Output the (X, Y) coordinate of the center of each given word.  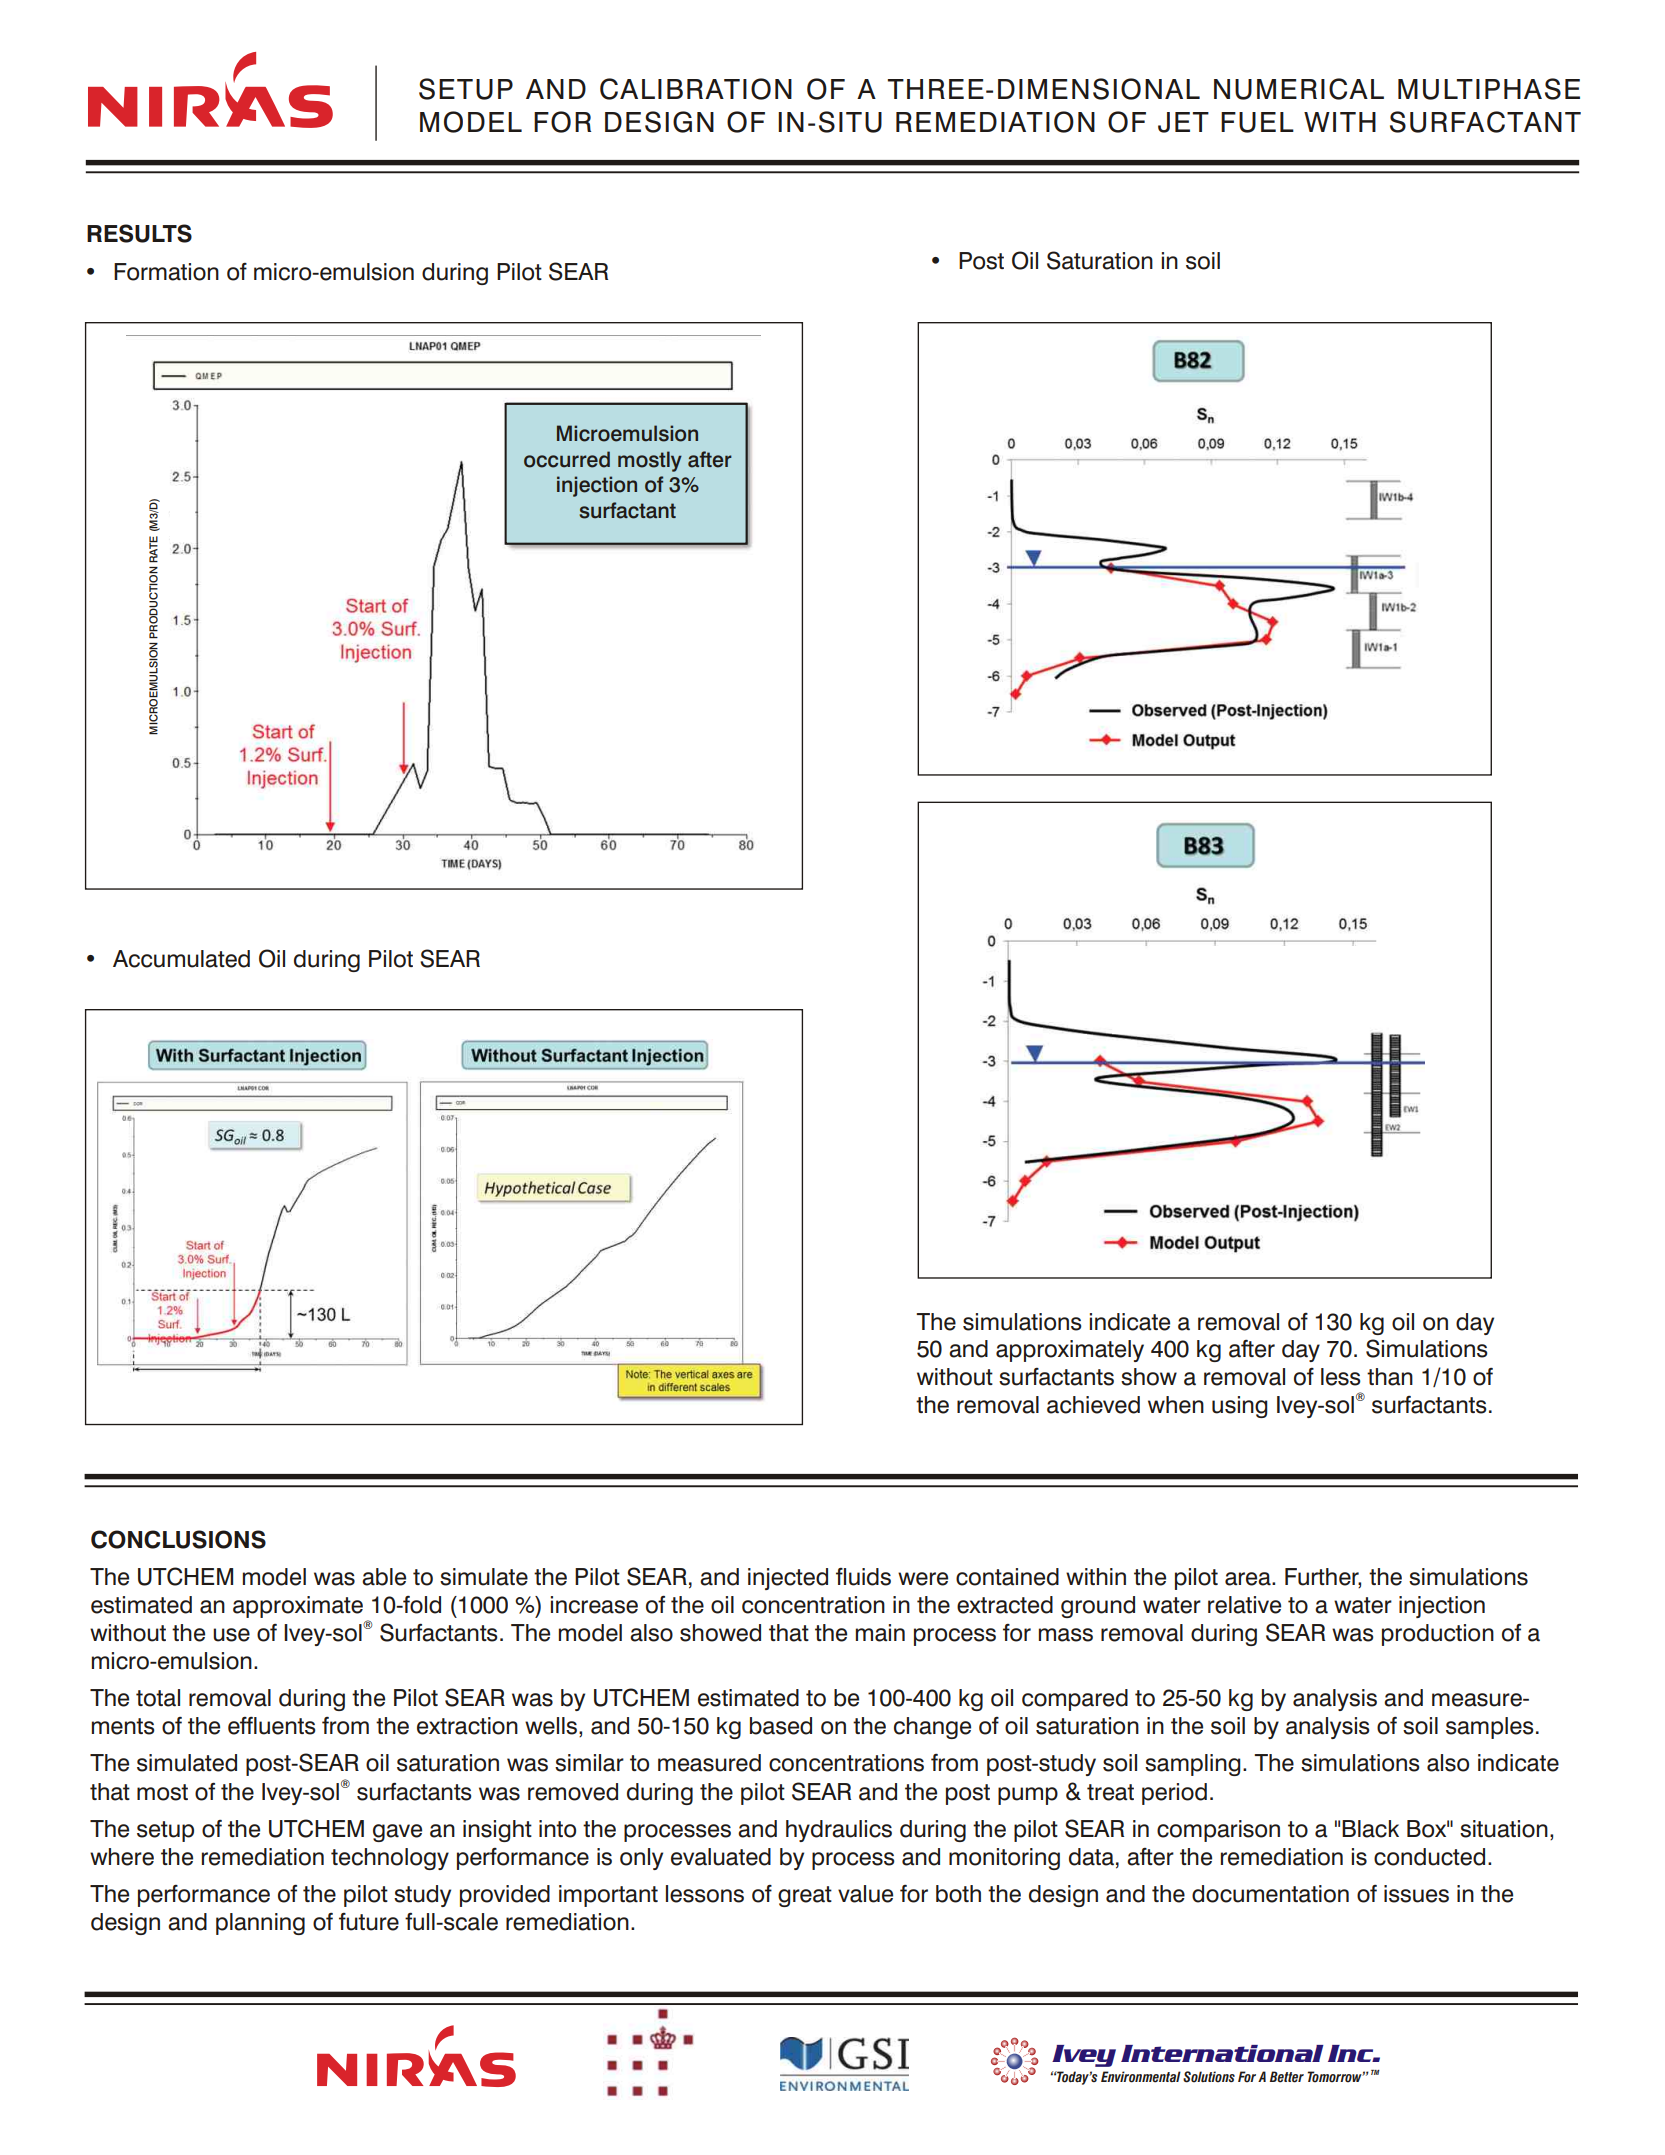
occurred (567, 459)
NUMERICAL (1299, 89)
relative (1244, 1605)
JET (1183, 122)
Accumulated (181, 959)
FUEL (1257, 122)
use (231, 1635)
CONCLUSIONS (178, 1539)
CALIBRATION (696, 89)
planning (260, 1924)
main (880, 1633)
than (1390, 1377)
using (1240, 1407)
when (1176, 1405)
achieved (1093, 1405)
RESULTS (139, 233)
